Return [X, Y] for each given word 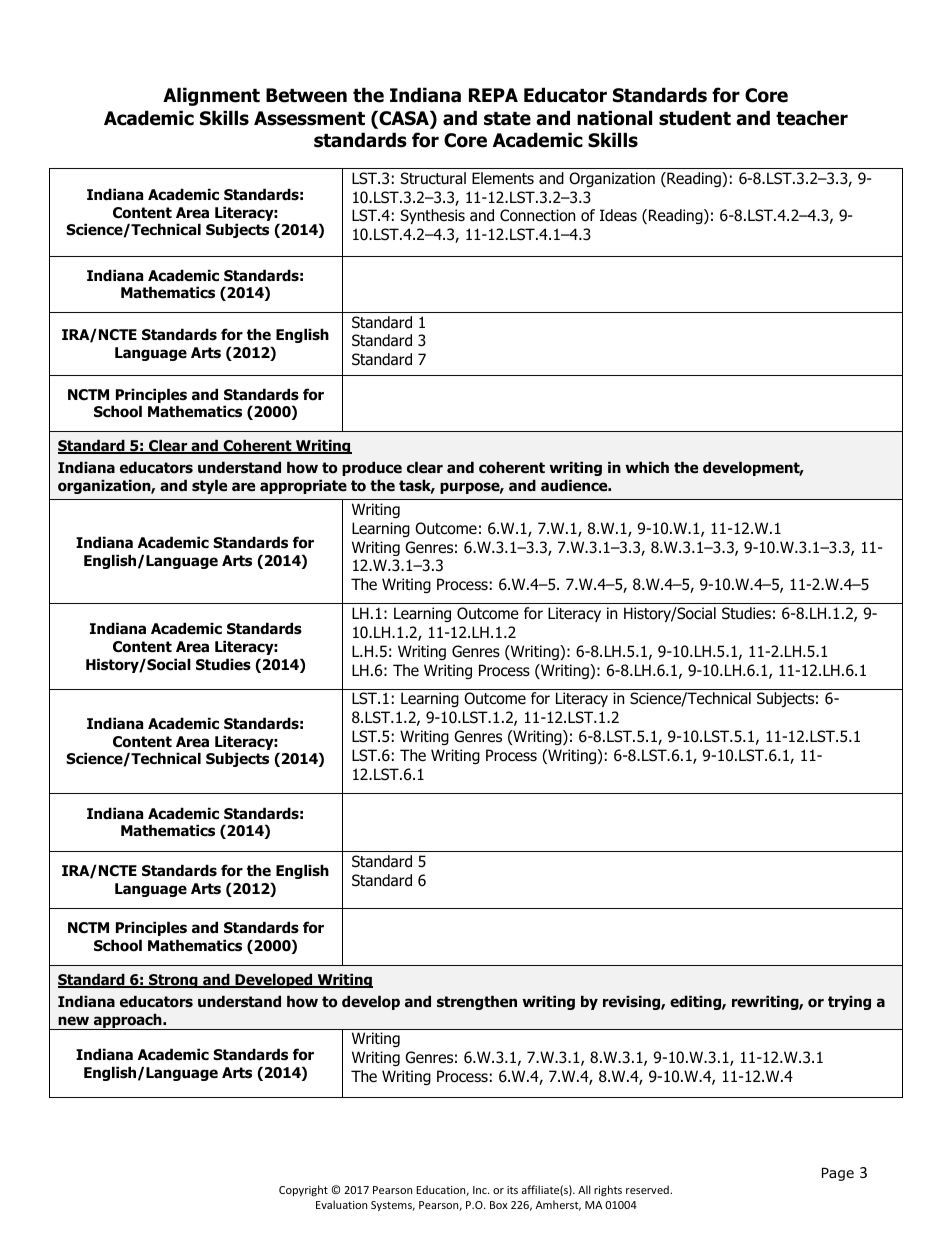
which [647, 467]
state [507, 119]
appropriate [303, 486]
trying [849, 1002]
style [209, 486]
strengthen [477, 1002]
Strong [173, 981]
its [512, 1190]
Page [838, 1174]
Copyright [303, 1190]
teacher [812, 118]
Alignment [211, 96]
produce [372, 468]
